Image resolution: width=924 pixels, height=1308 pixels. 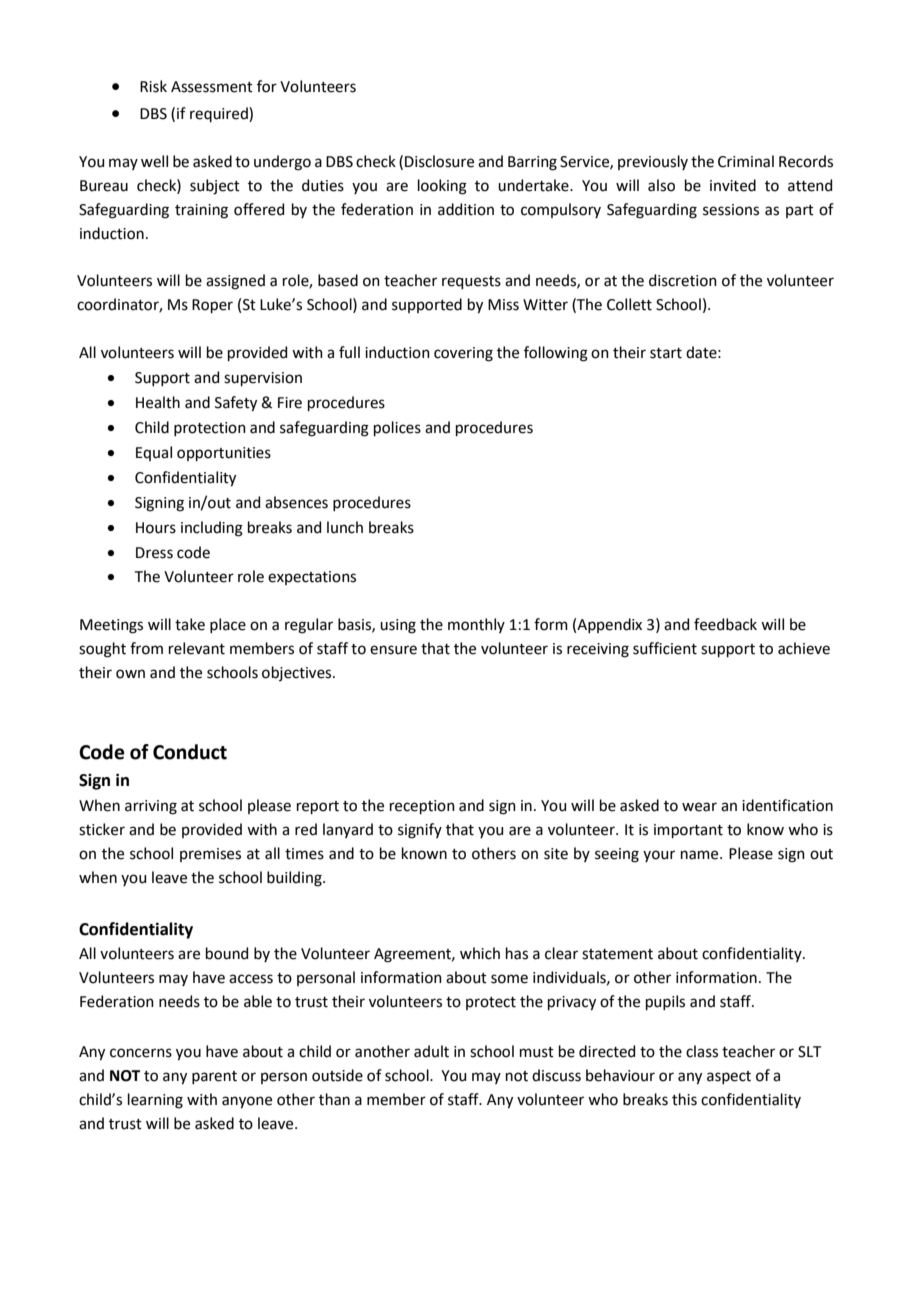 I want to click on Criminal, so click(x=746, y=161).
